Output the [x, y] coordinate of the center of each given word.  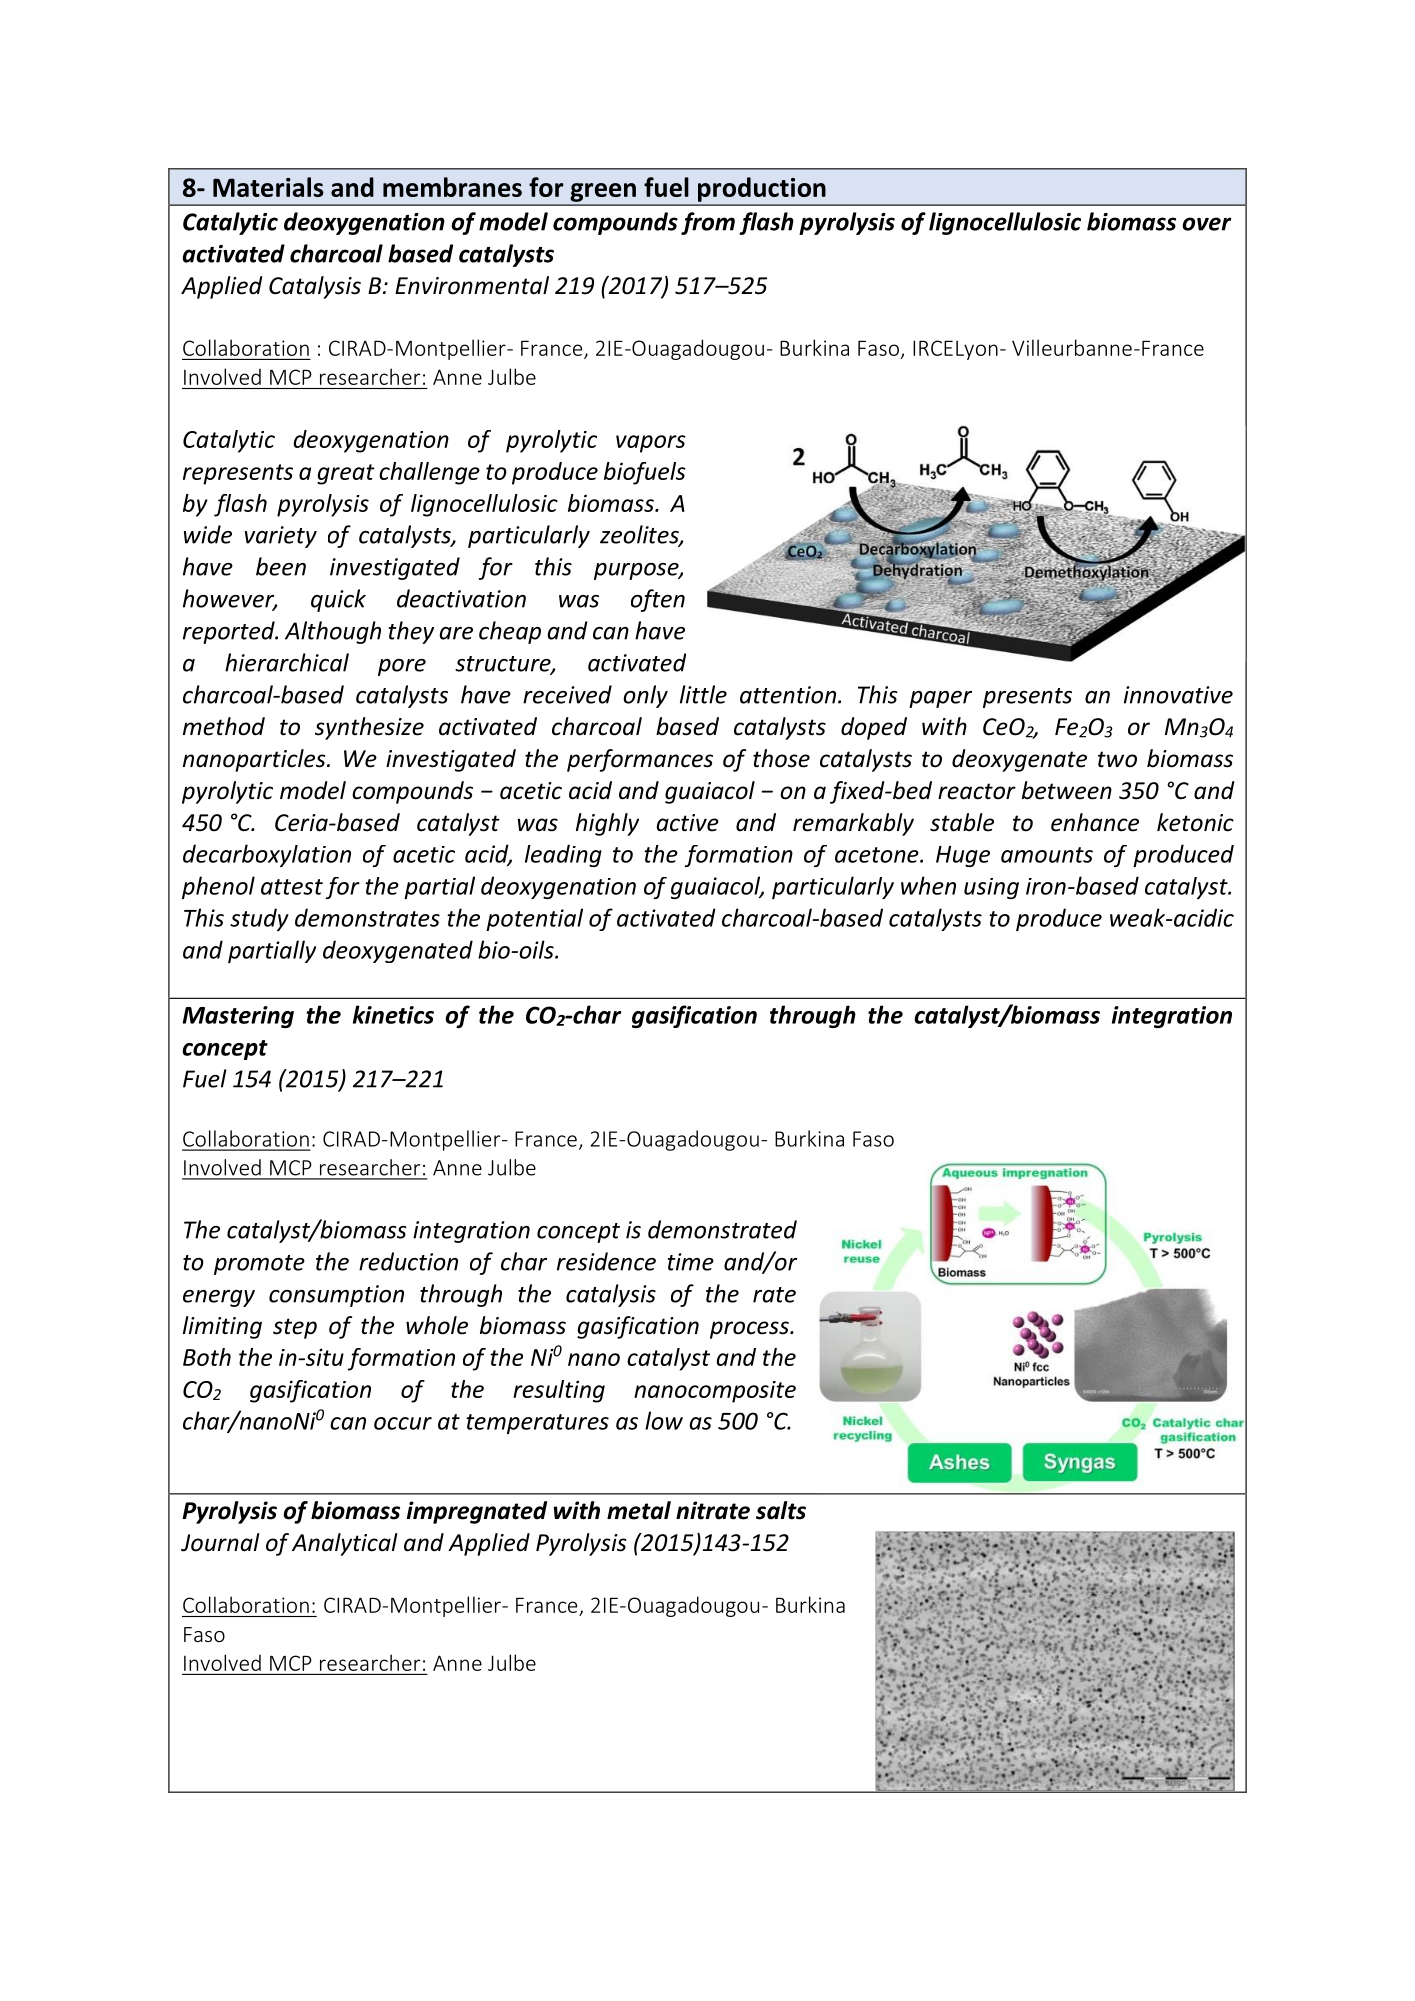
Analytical [345, 1544]
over [1207, 224]
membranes [452, 187]
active [688, 823]
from [708, 223]
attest [292, 887]
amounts [1047, 855]
